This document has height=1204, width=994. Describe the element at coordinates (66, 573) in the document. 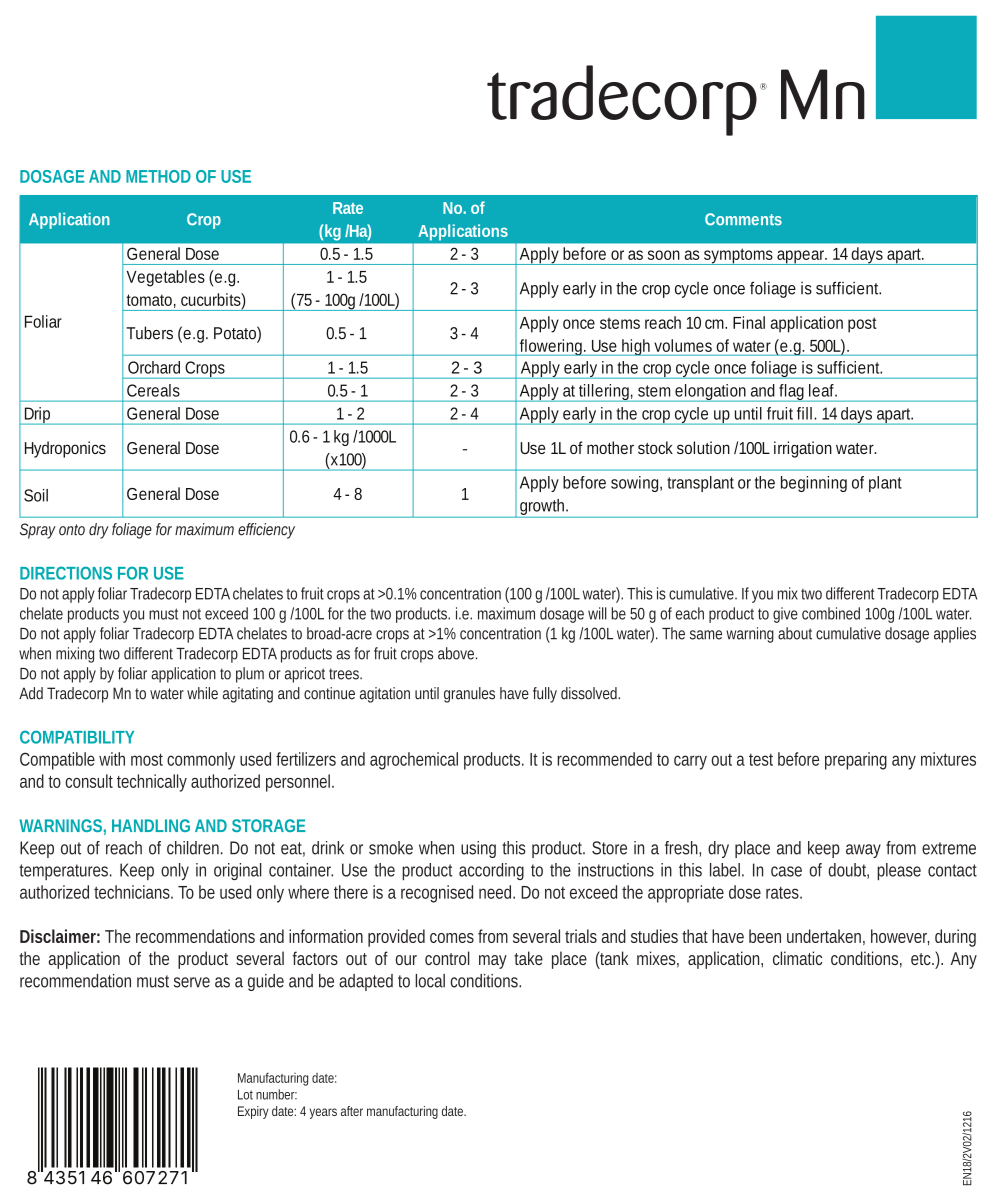

I see `DIRECTIONS` at that location.
